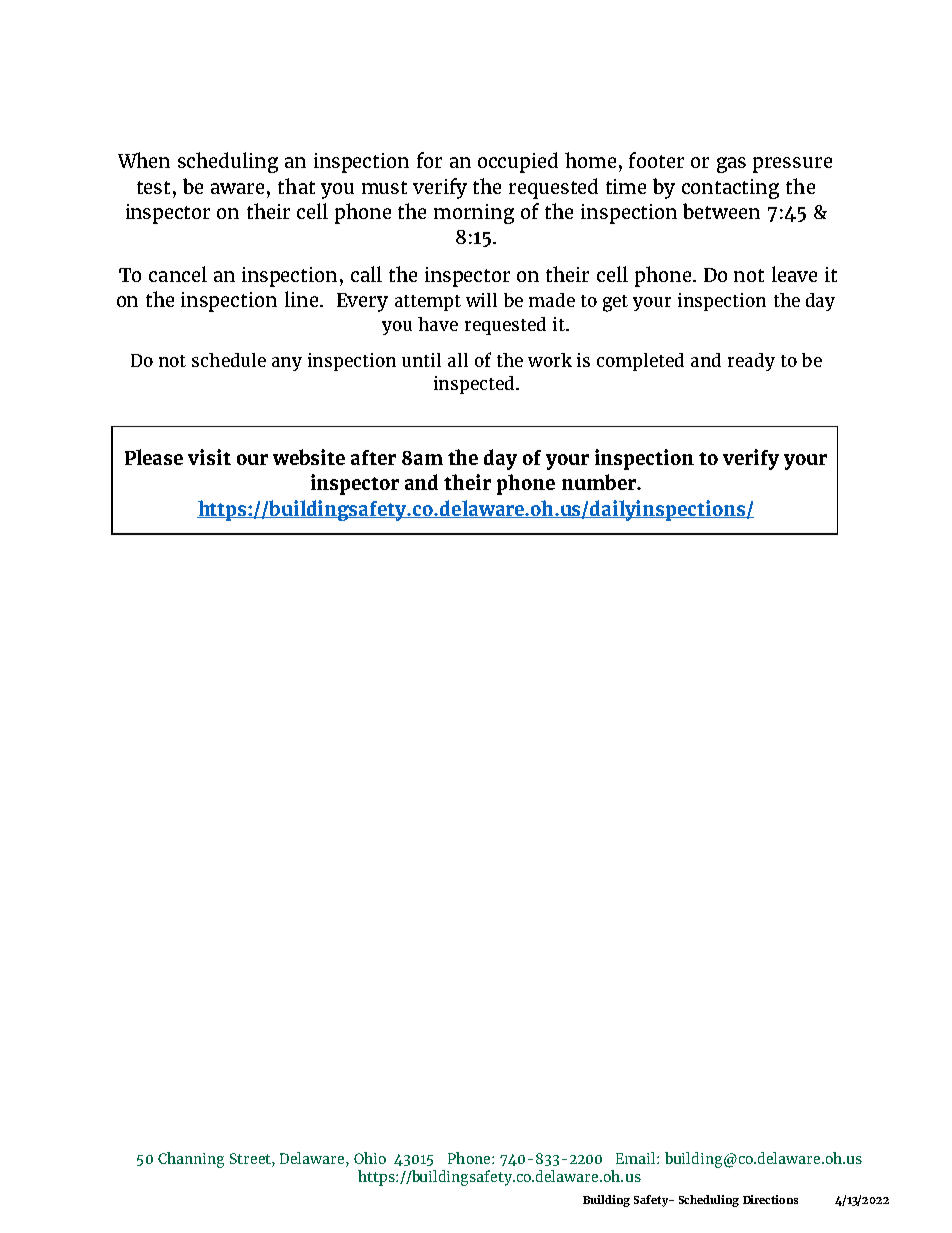 The image size is (952, 1233). I want to click on number, so click(600, 482).
